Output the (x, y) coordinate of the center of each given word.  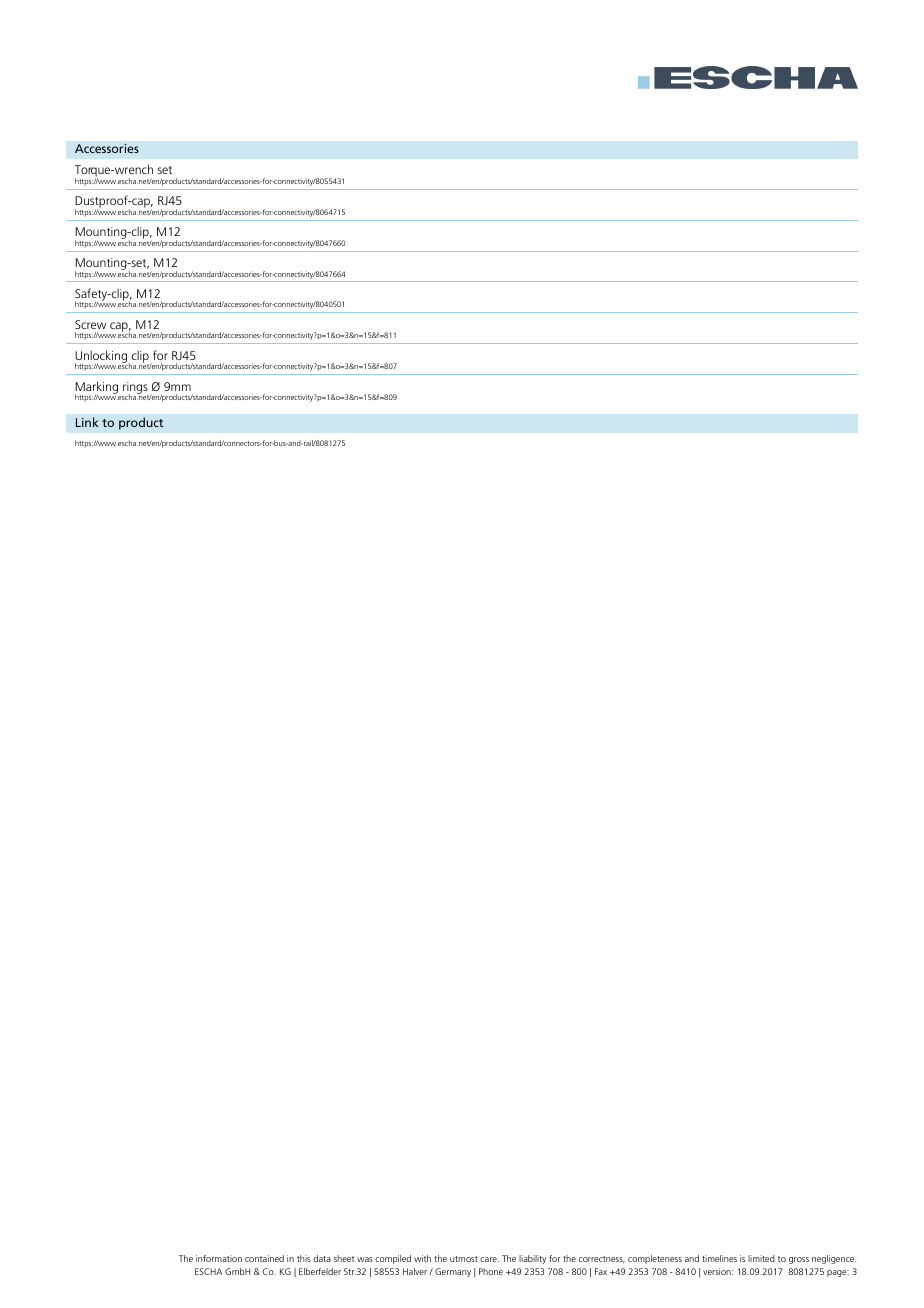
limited (761, 1258)
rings (135, 389)
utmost (464, 1259)
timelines (719, 1258)
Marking (98, 389)
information (219, 1258)
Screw (90, 324)
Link (87, 422)
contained (264, 1258)
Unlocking (101, 358)
